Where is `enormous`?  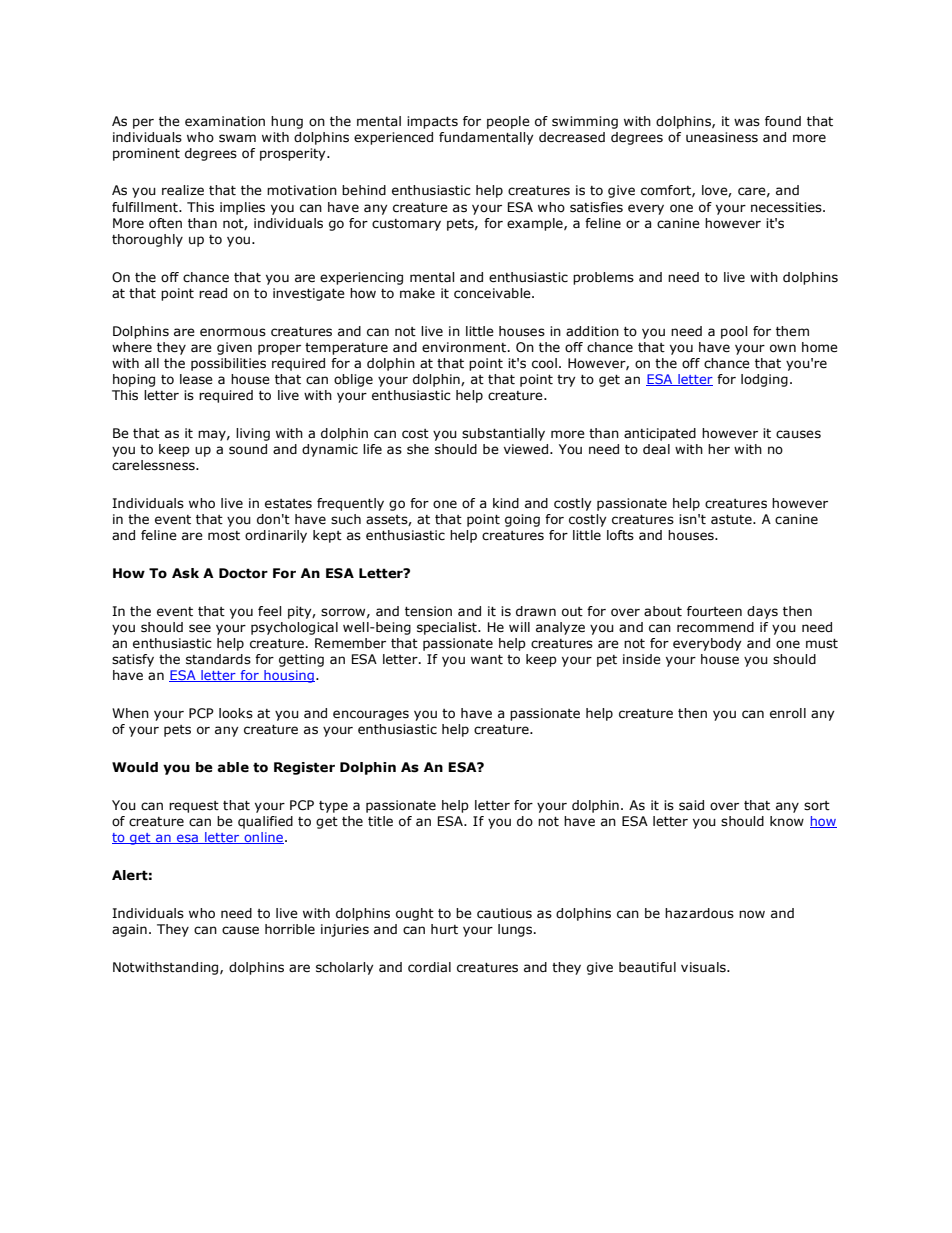
enormous is located at coordinates (233, 332).
